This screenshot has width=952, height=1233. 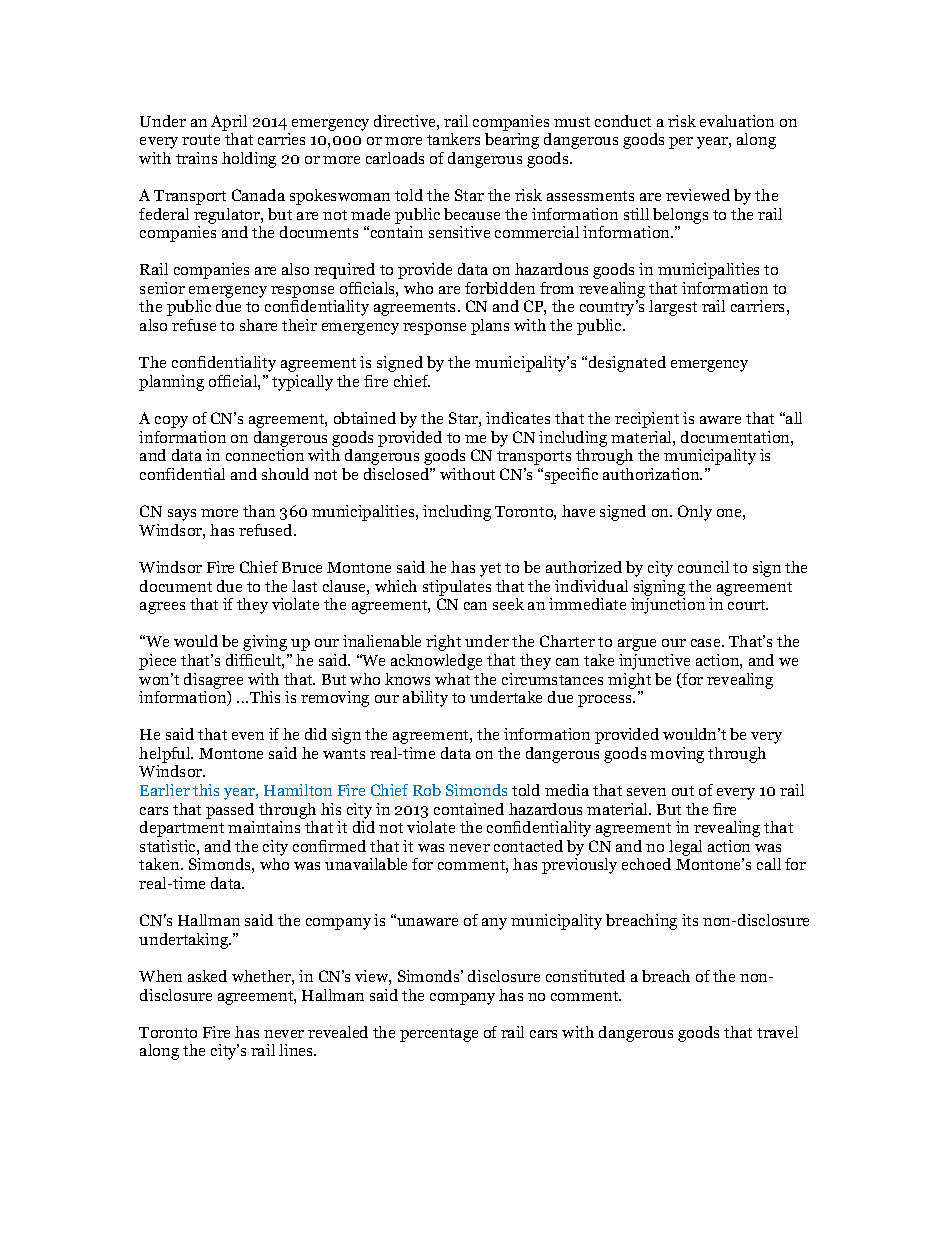 What do you see at coordinates (695, 513) in the screenshot?
I see `Only` at bounding box center [695, 513].
